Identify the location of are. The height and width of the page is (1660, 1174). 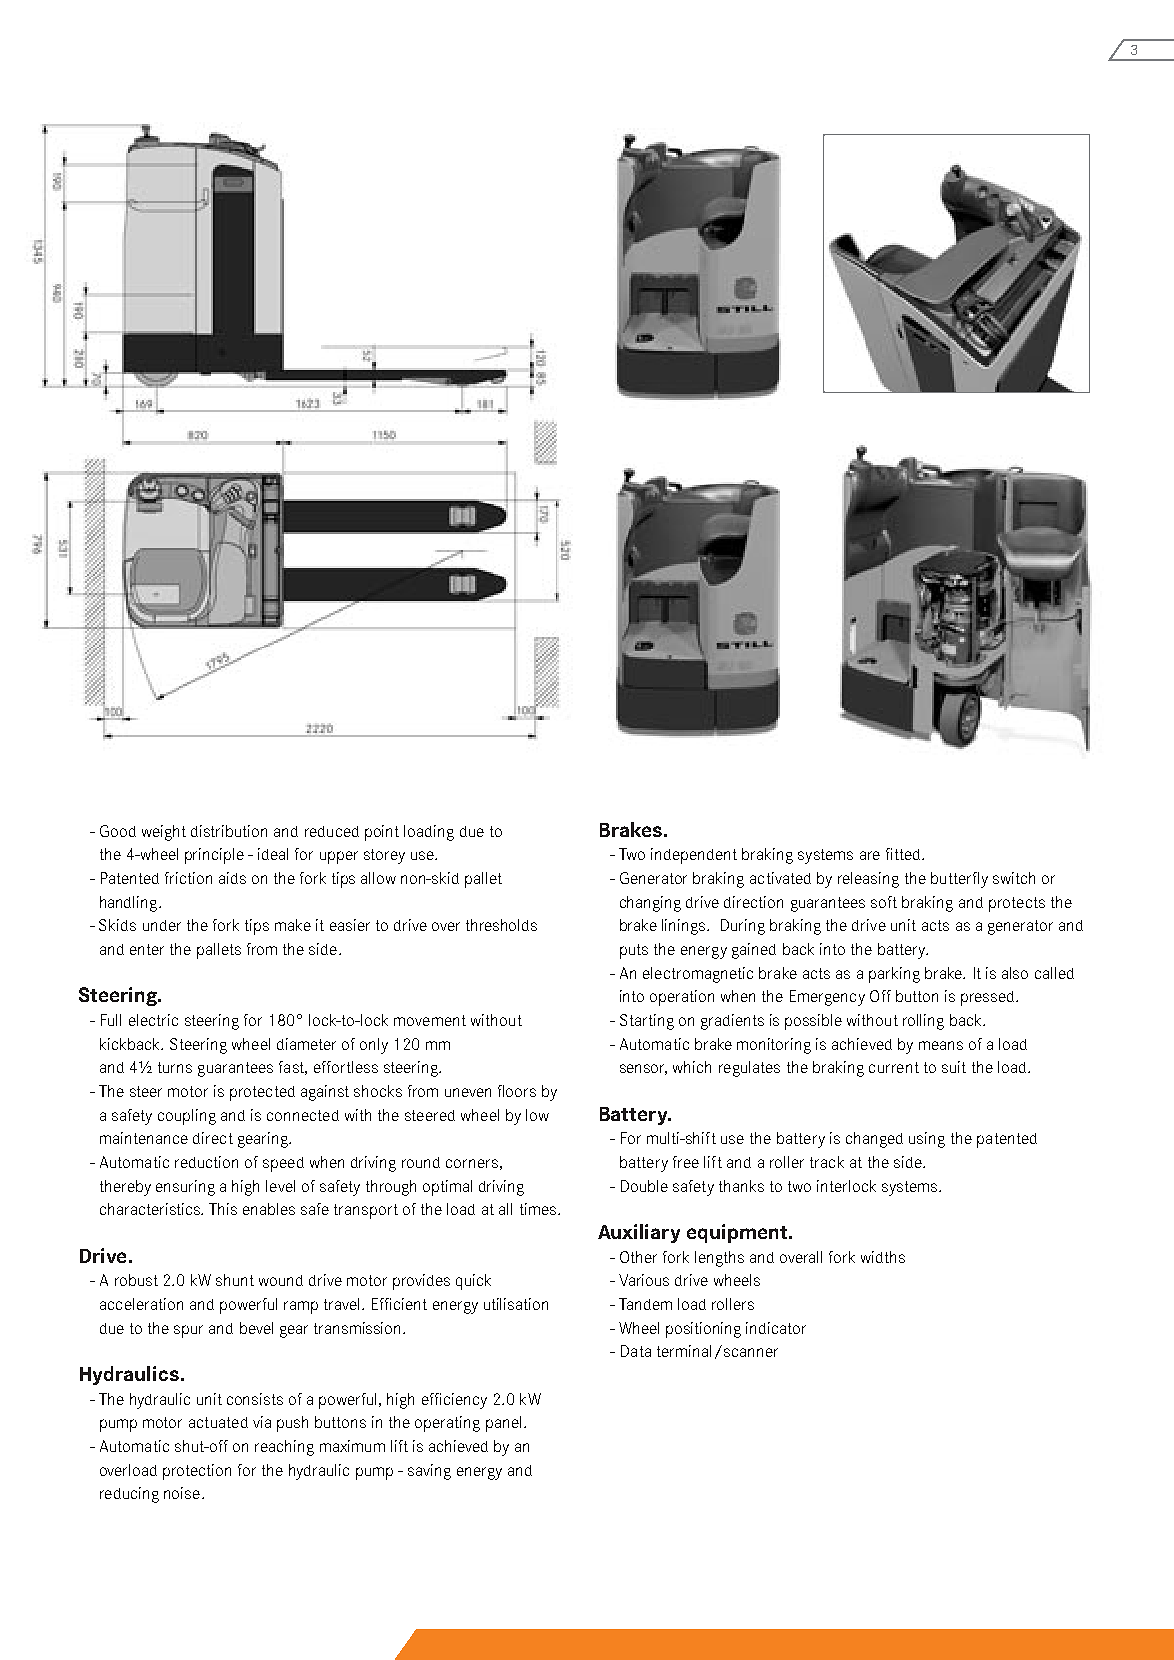
(870, 855).
